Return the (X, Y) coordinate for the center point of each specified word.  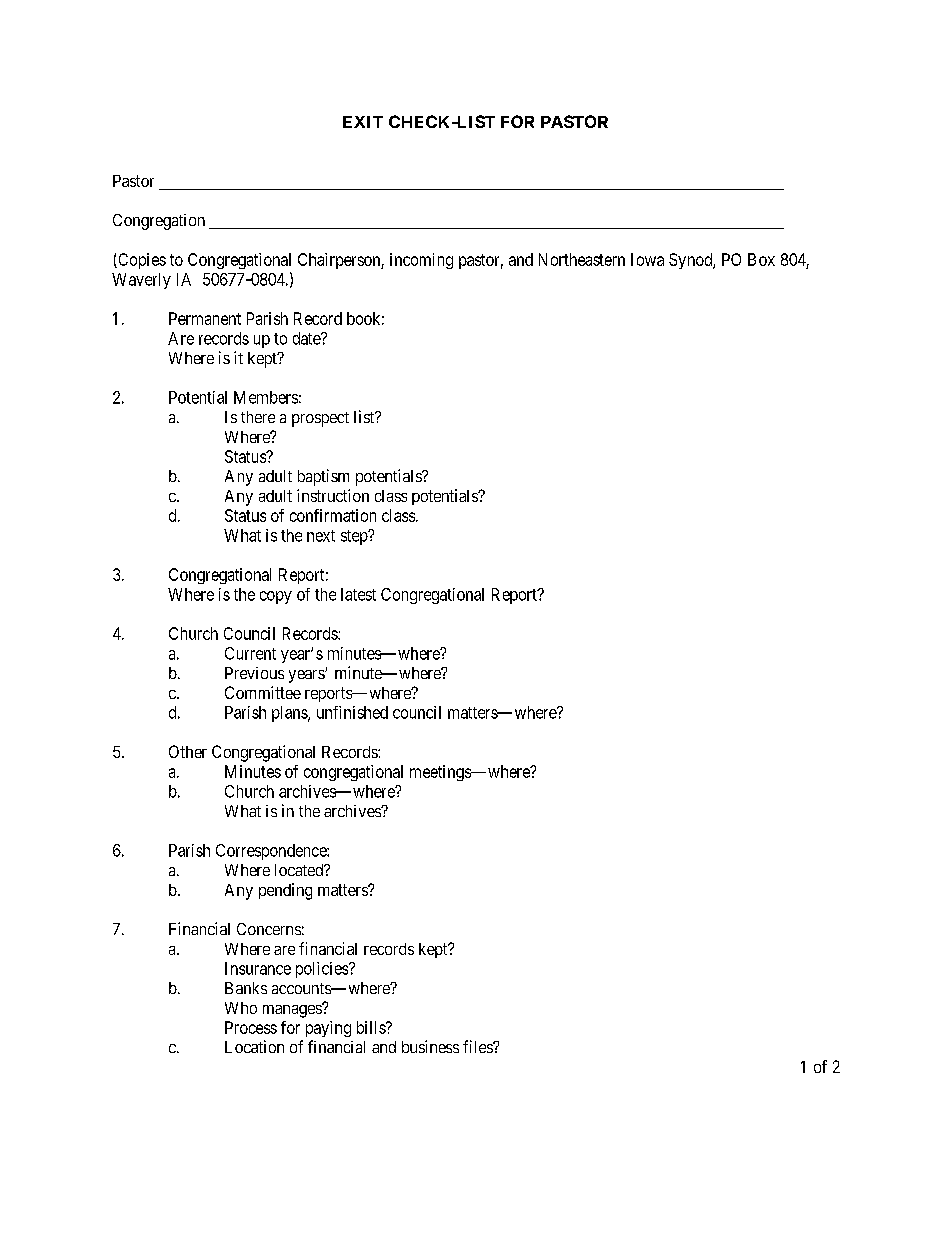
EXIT (363, 122)
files (478, 1046)
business (430, 1046)
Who (241, 1008)
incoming (421, 261)
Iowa (647, 259)
